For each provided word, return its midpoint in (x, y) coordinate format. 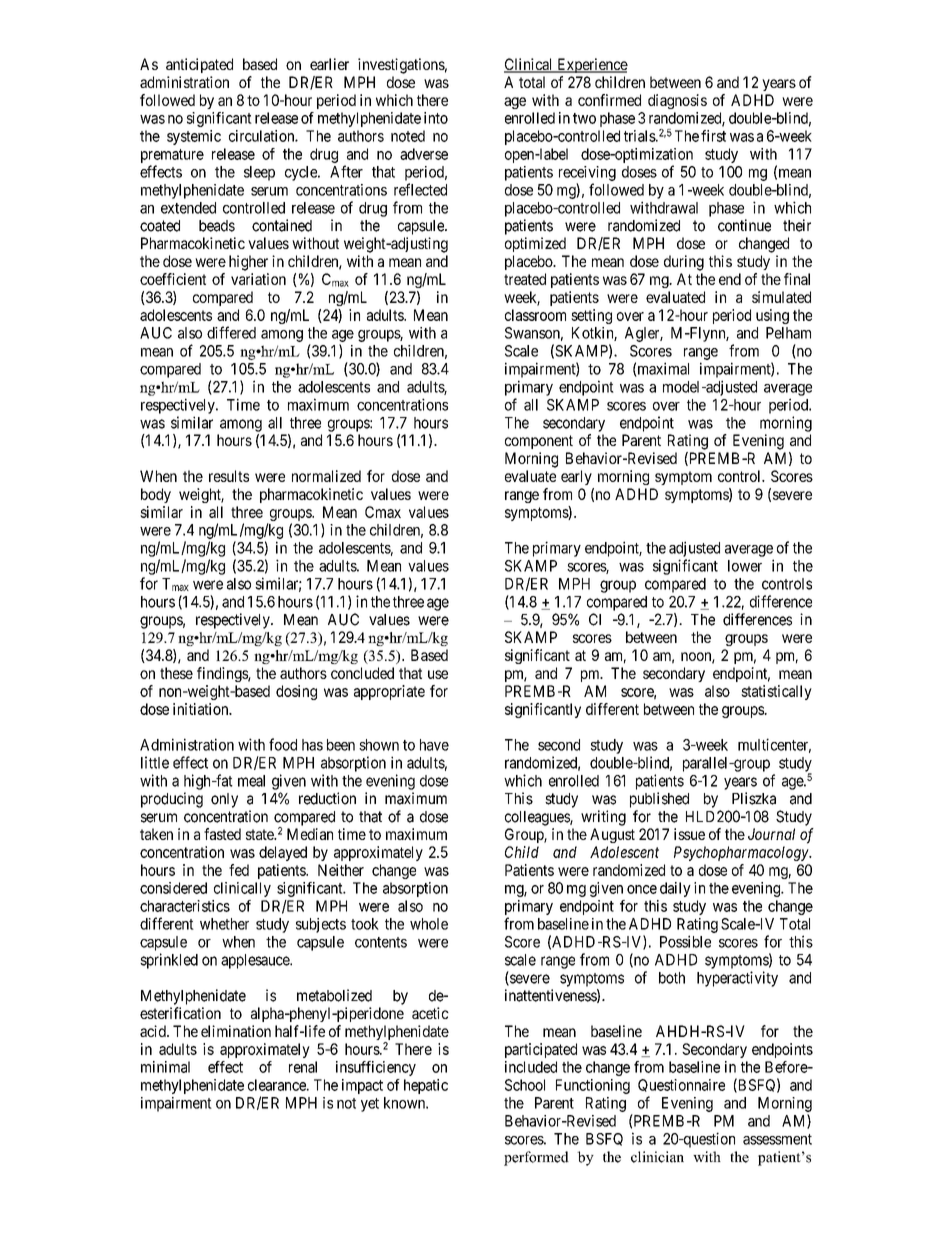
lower (745, 566)
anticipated (199, 65)
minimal (165, 1067)
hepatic (426, 1086)
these (176, 673)
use (438, 674)
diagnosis (677, 101)
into (436, 118)
